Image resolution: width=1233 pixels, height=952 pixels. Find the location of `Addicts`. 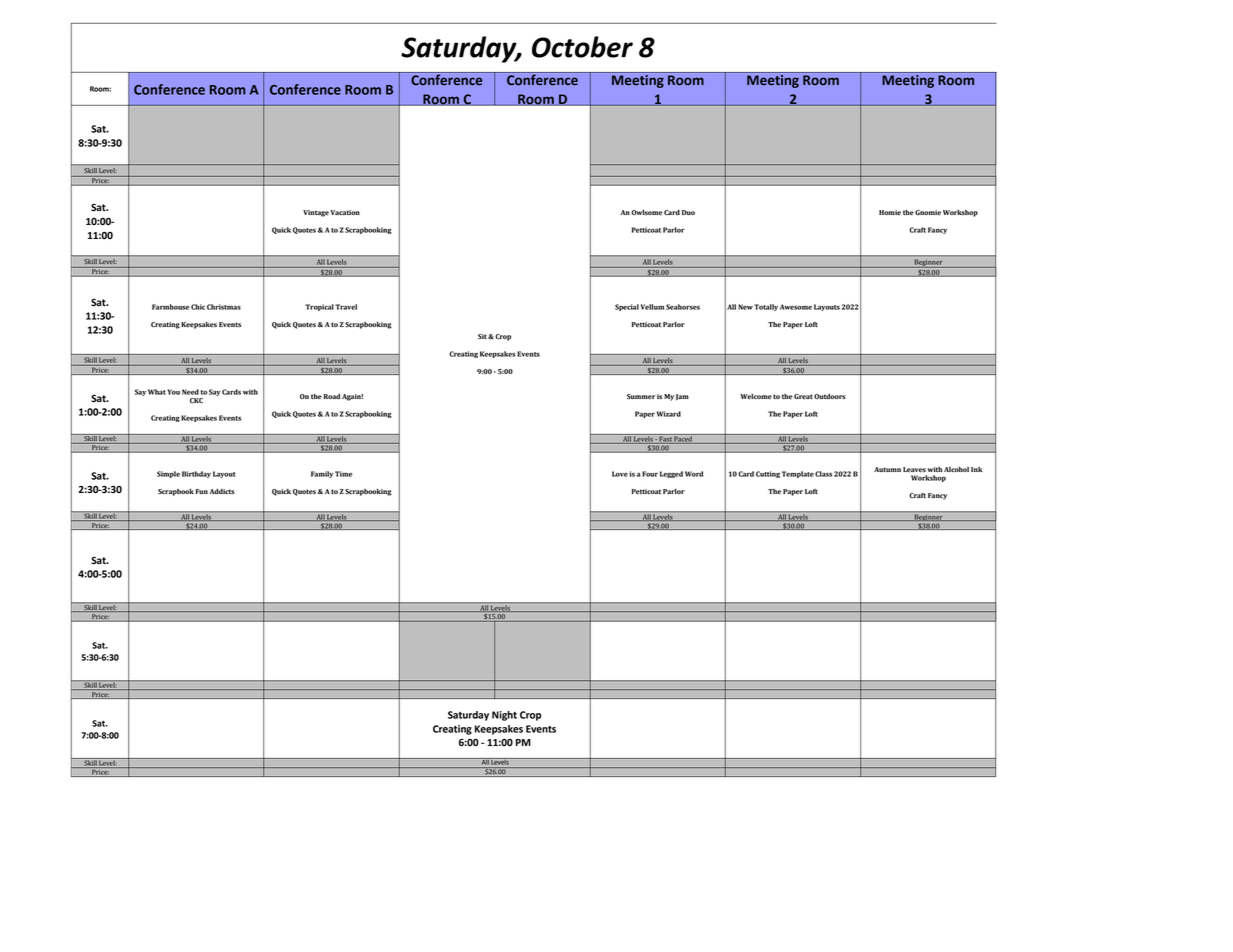

Addicts is located at coordinates (222, 492).
